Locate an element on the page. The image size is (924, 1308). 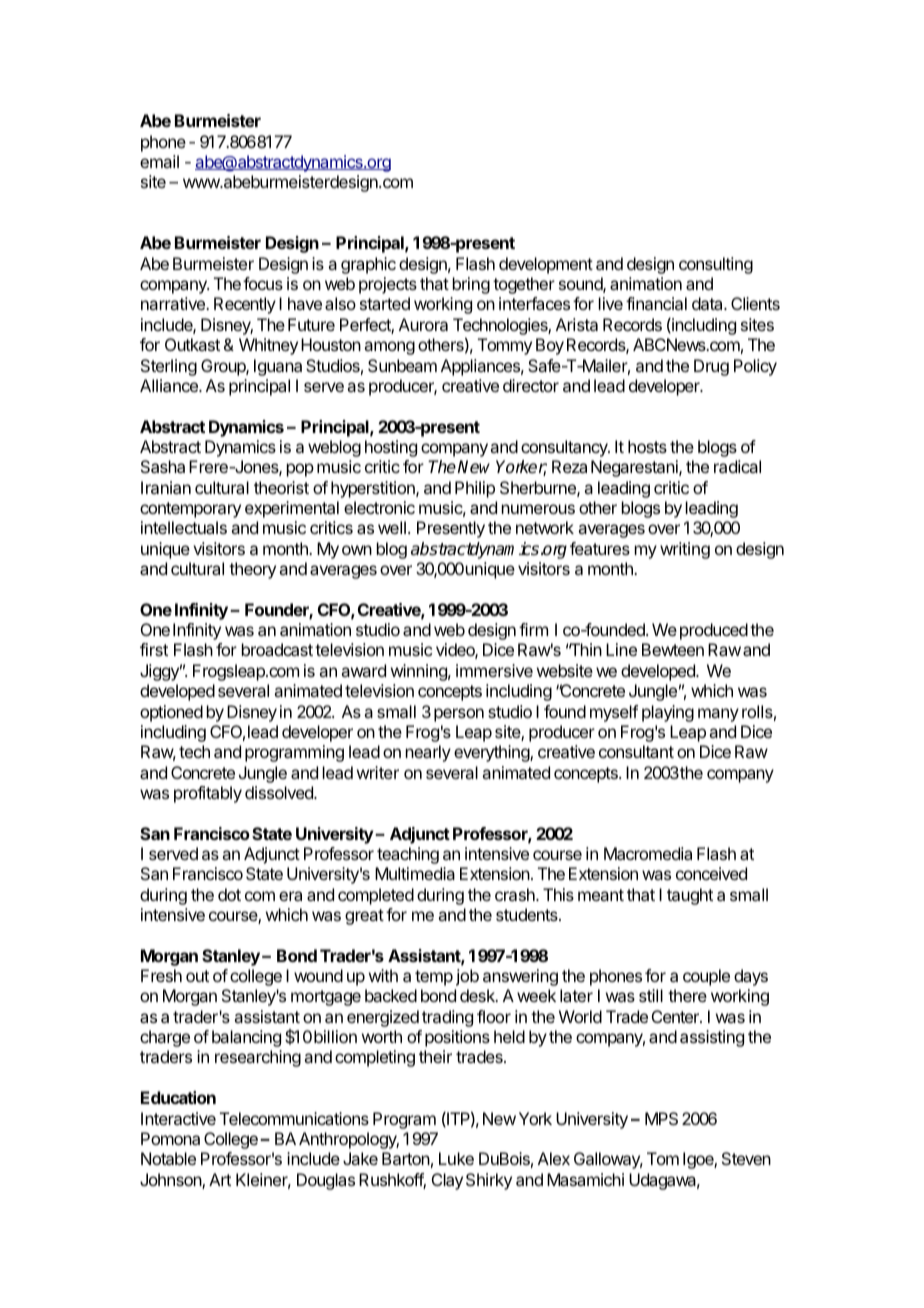
email is located at coordinates (159, 161).
